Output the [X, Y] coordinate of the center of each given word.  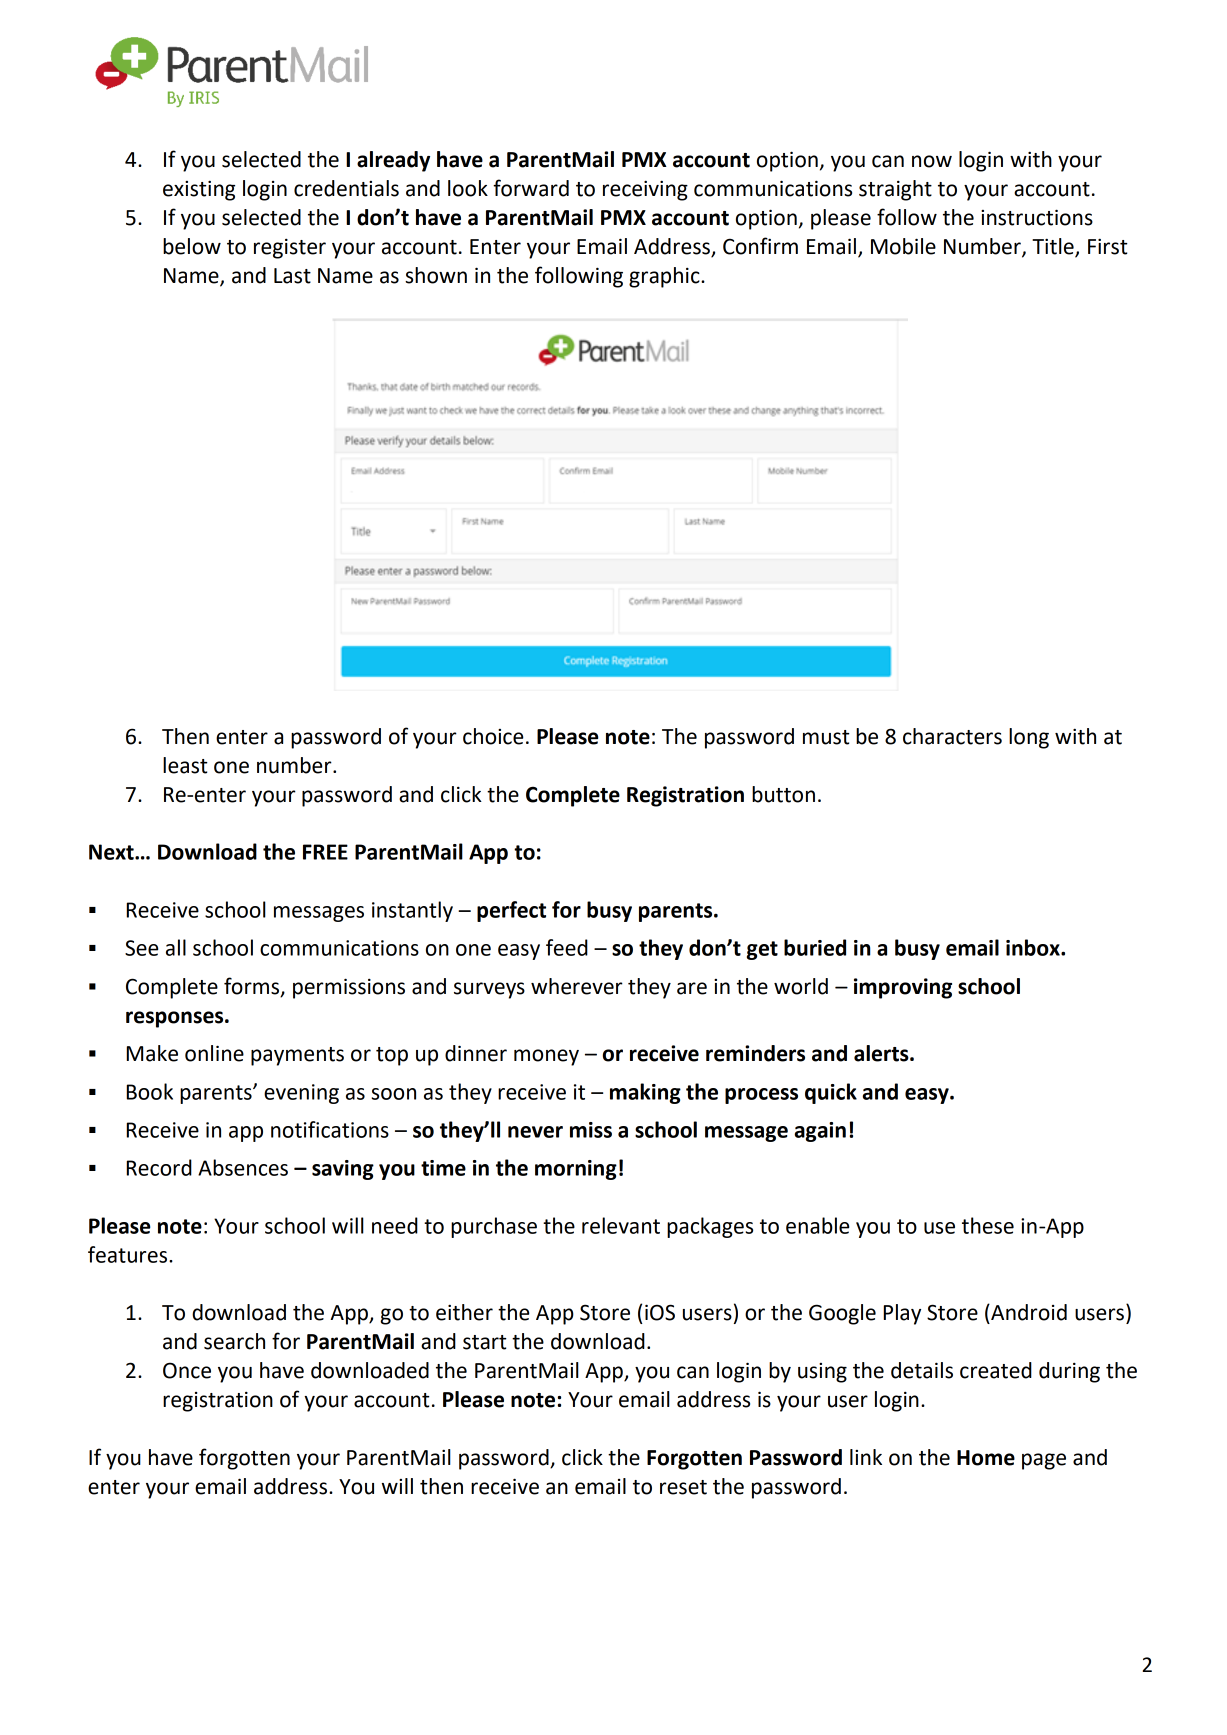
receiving [645, 190]
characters [952, 736]
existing [199, 190]
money [546, 1057]
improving [903, 988]
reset [683, 1487]
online [214, 1053]
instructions [1037, 217]
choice [493, 736]
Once [187, 1370]
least [185, 765]
